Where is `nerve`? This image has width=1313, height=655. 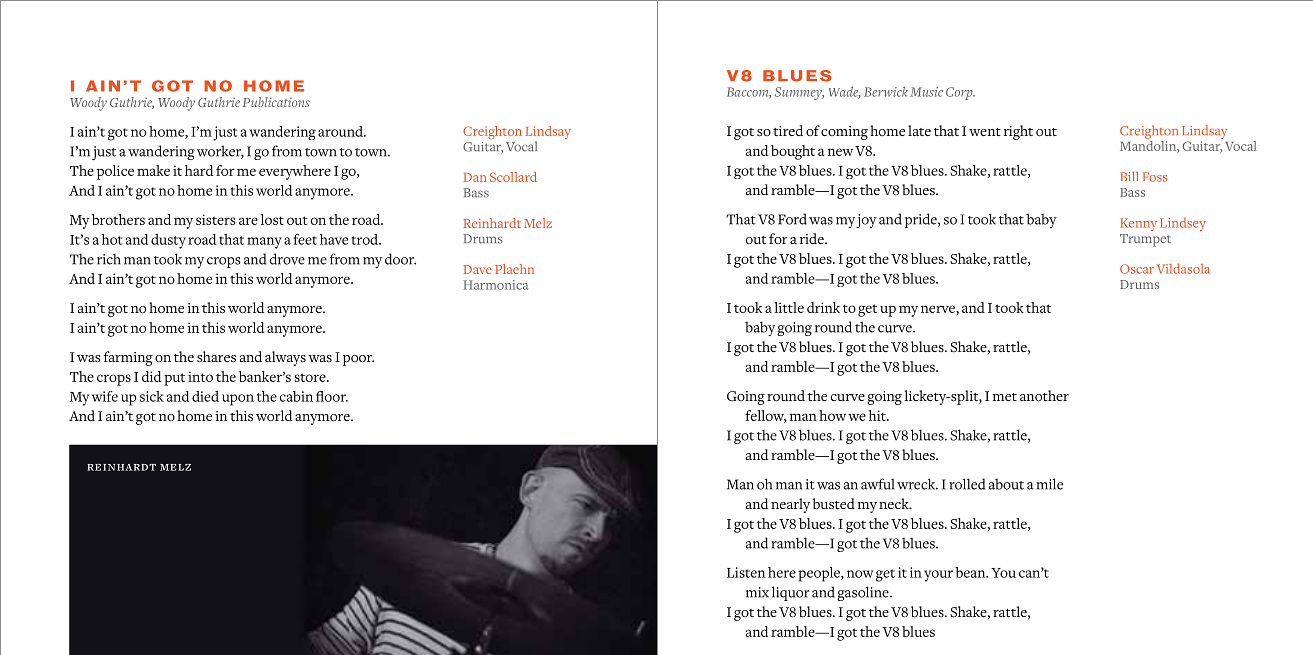
nerve is located at coordinates (939, 309).
